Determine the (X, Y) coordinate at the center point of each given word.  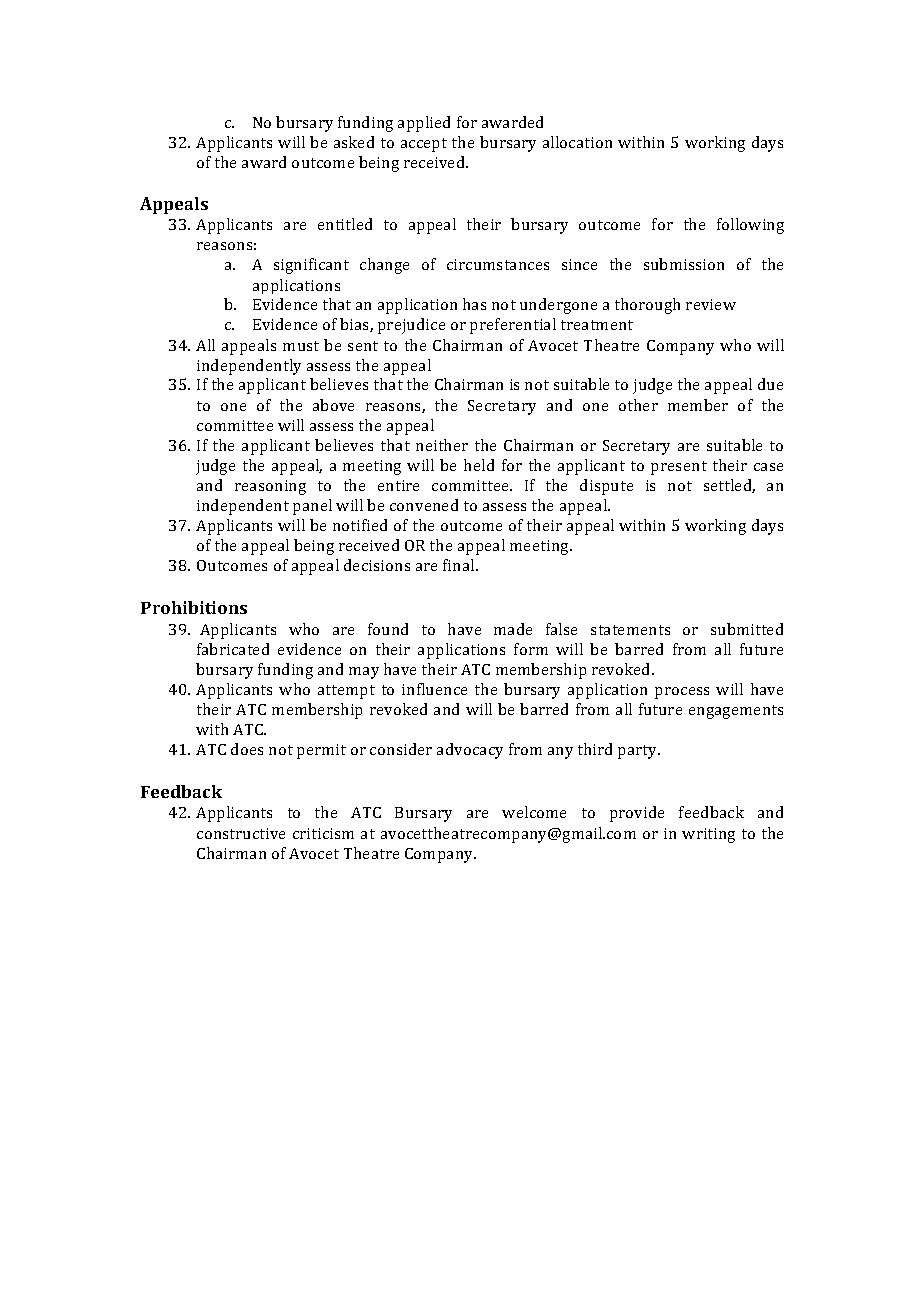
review (711, 304)
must (301, 346)
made (513, 629)
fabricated (233, 649)
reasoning (270, 487)
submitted (747, 629)
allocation (577, 142)
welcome (534, 812)
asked (354, 142)
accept (424, 145)
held (479, 465)
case (768, 467)
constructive (241, 833)
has (474, 304)
